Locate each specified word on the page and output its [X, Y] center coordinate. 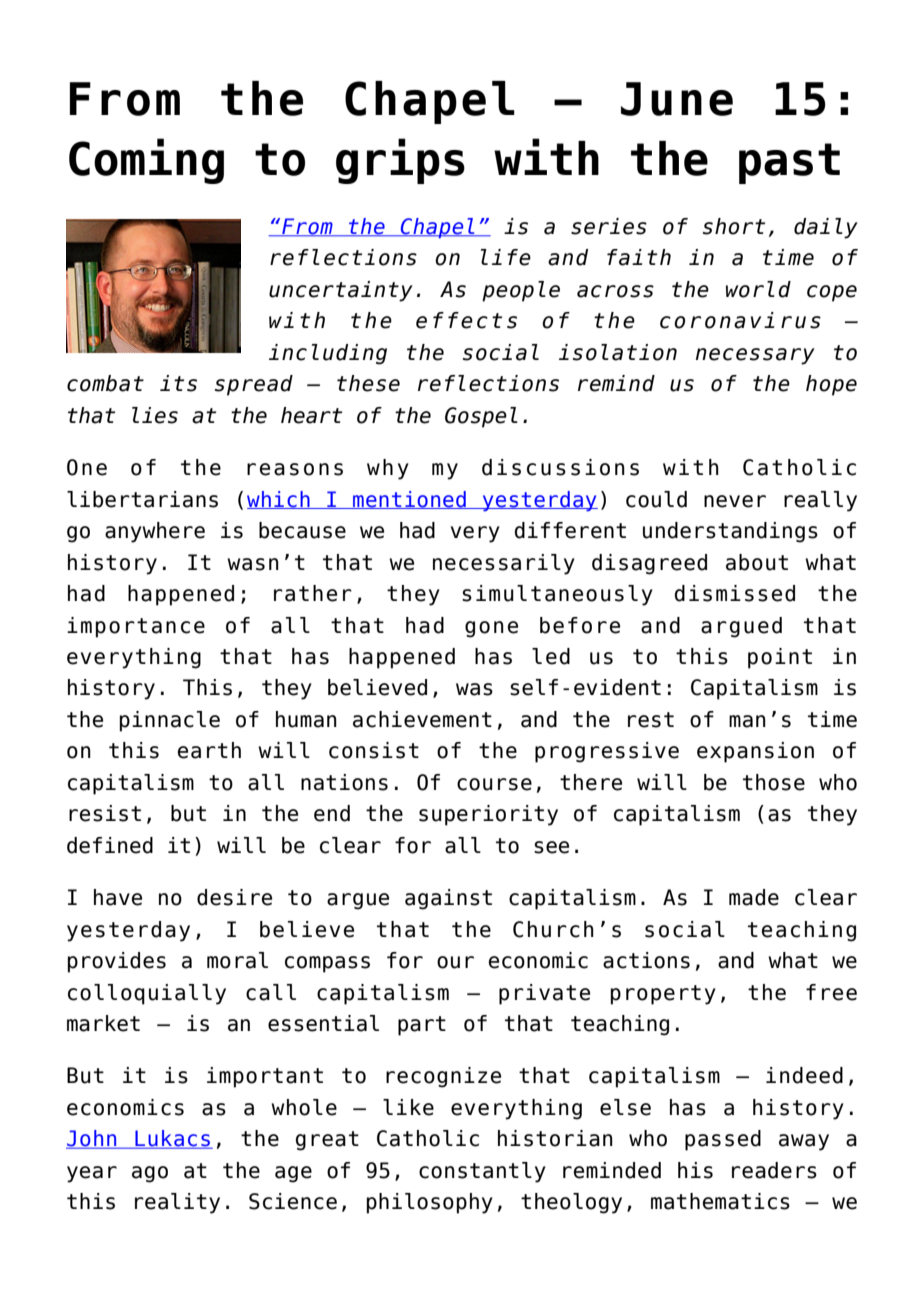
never [735, 501]
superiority [488, 815]
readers [774, 1170]
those [774, 782]
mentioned [409, 500]
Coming [146, 161]
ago [150, 1174]
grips [400, 161]
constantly [482, 1172]
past [789, 163]
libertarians [142, 499]
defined [110, 845]
